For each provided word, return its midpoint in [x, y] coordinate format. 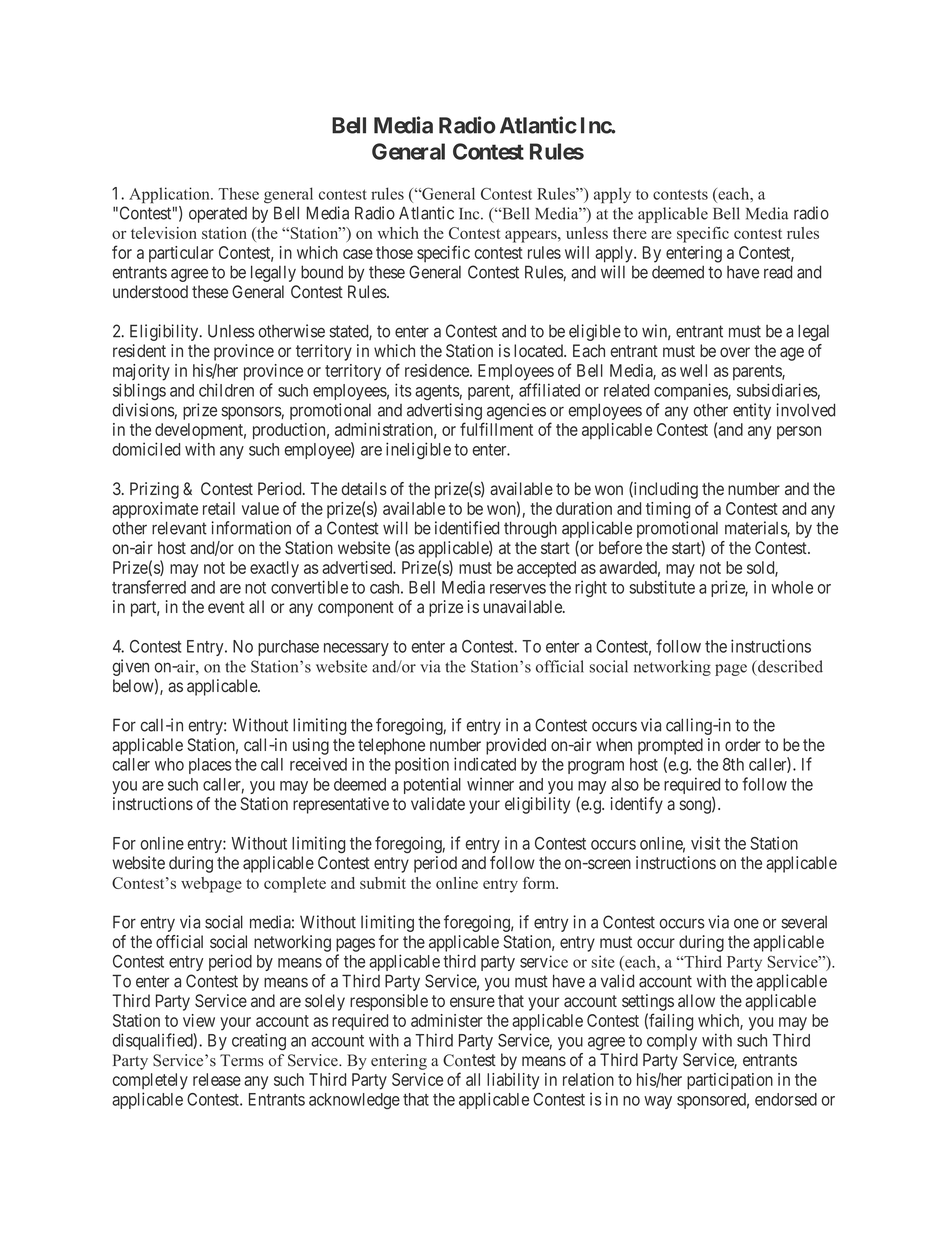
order [743, 744]
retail [219, 508]
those [394, 252]
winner [490, 784]
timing [668, 510]
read [778, 272]
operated [218, 215]
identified [467, 528]
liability [513, 1081]
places [210, 766]
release [217, 1079]
